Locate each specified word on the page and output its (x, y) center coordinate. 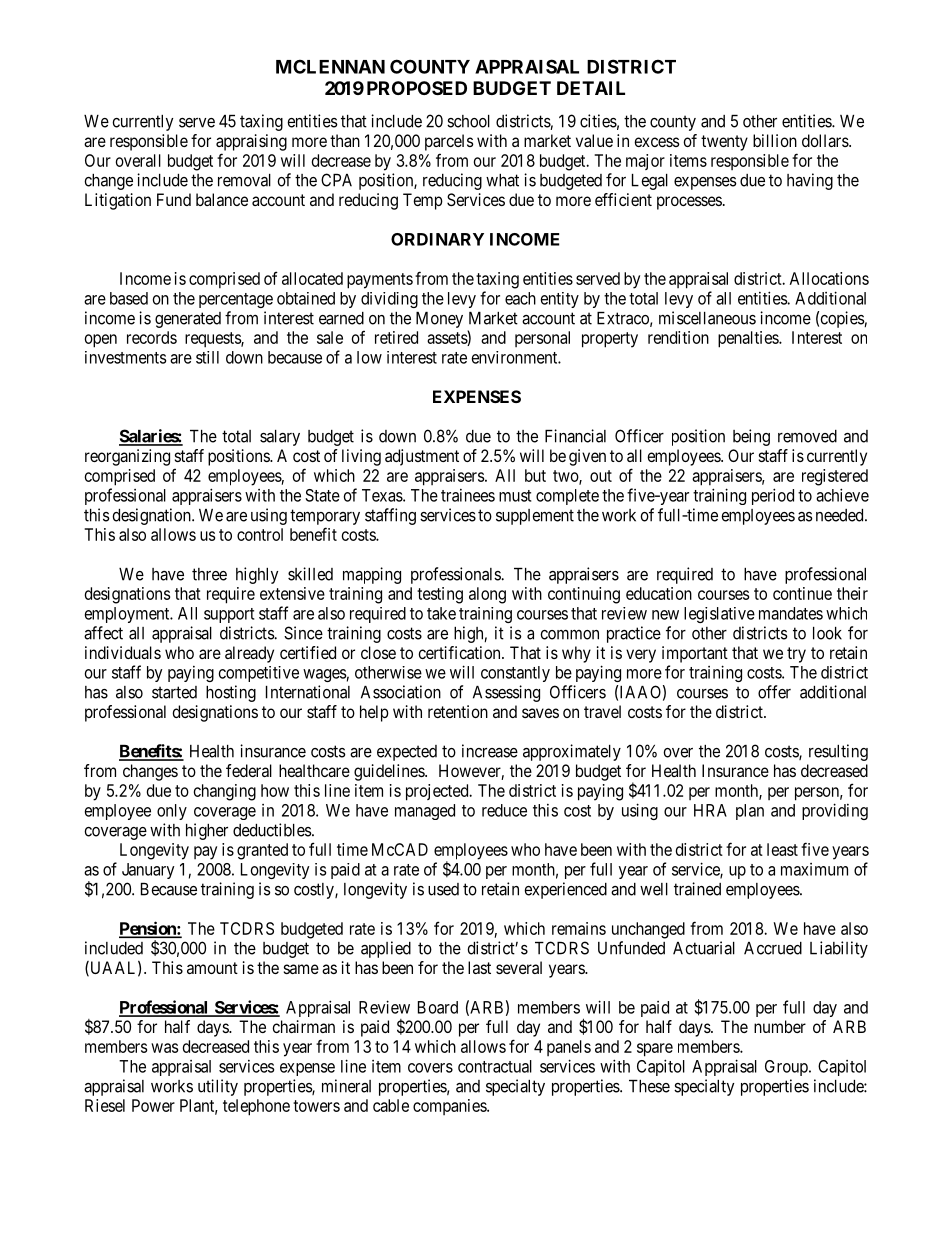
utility (218, 1087)
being (751, 437)
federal (249, 770)
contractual (495, 1066)
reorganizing (127, 457)
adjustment (422, 457)
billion (775, 140)
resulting (838, 752)
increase (490, 751)
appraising (251, 142)
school (468, 121)
